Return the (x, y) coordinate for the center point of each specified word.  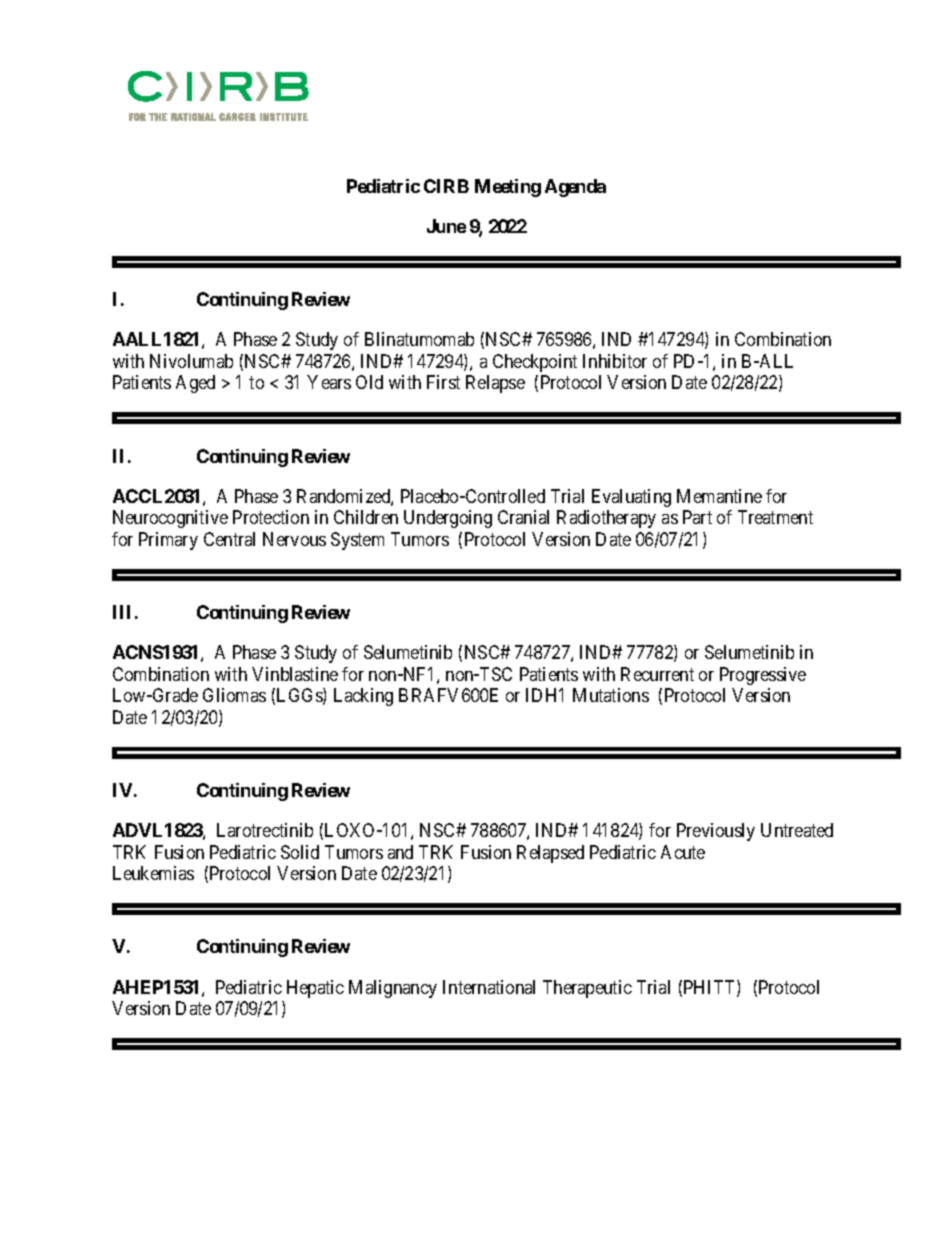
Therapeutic (587, 989)
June (446, 226)
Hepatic (315, 989)
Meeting (508, 188)
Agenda (575, 188)
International (489, 987)
